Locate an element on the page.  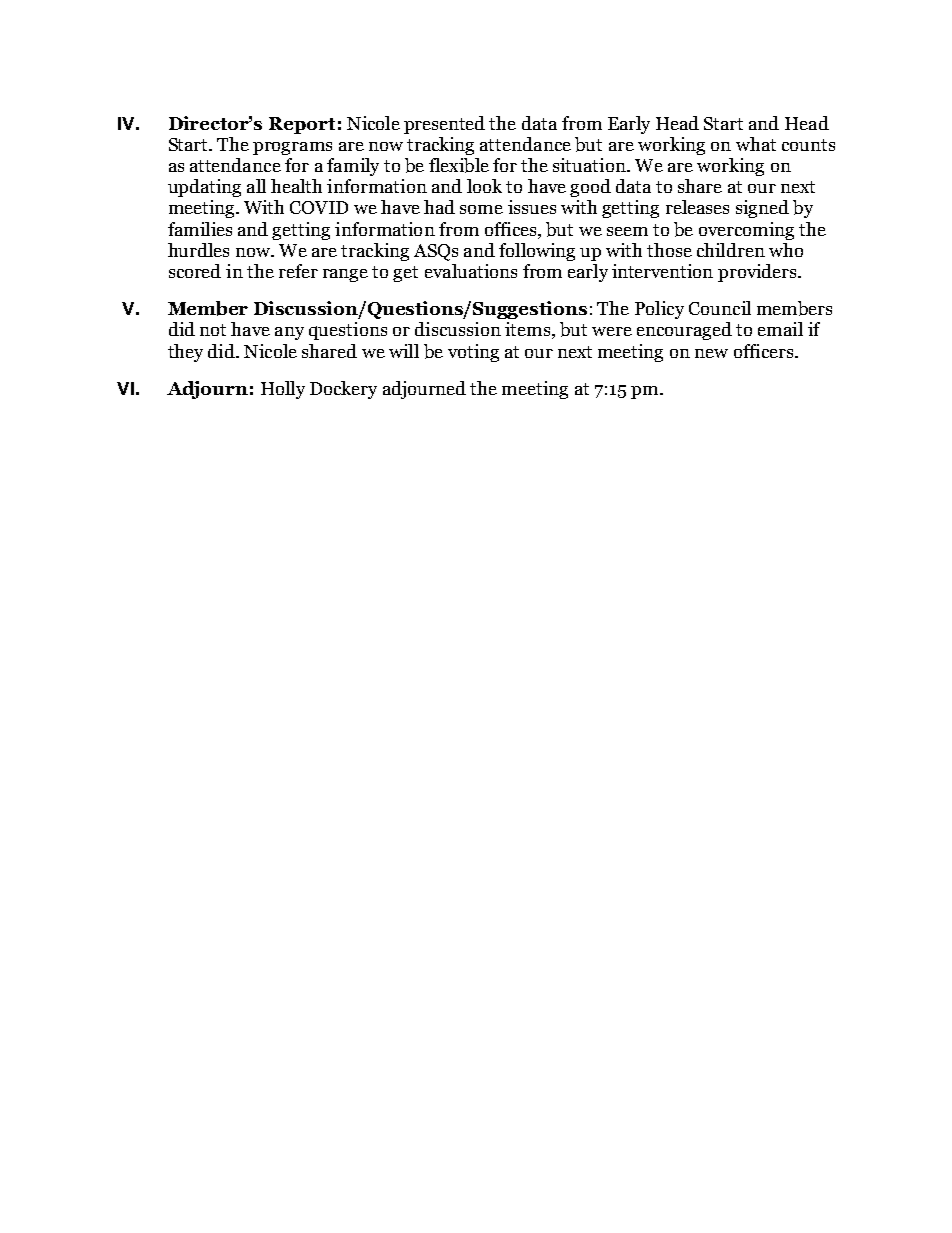
voting is located at coordinates (473, 353).
